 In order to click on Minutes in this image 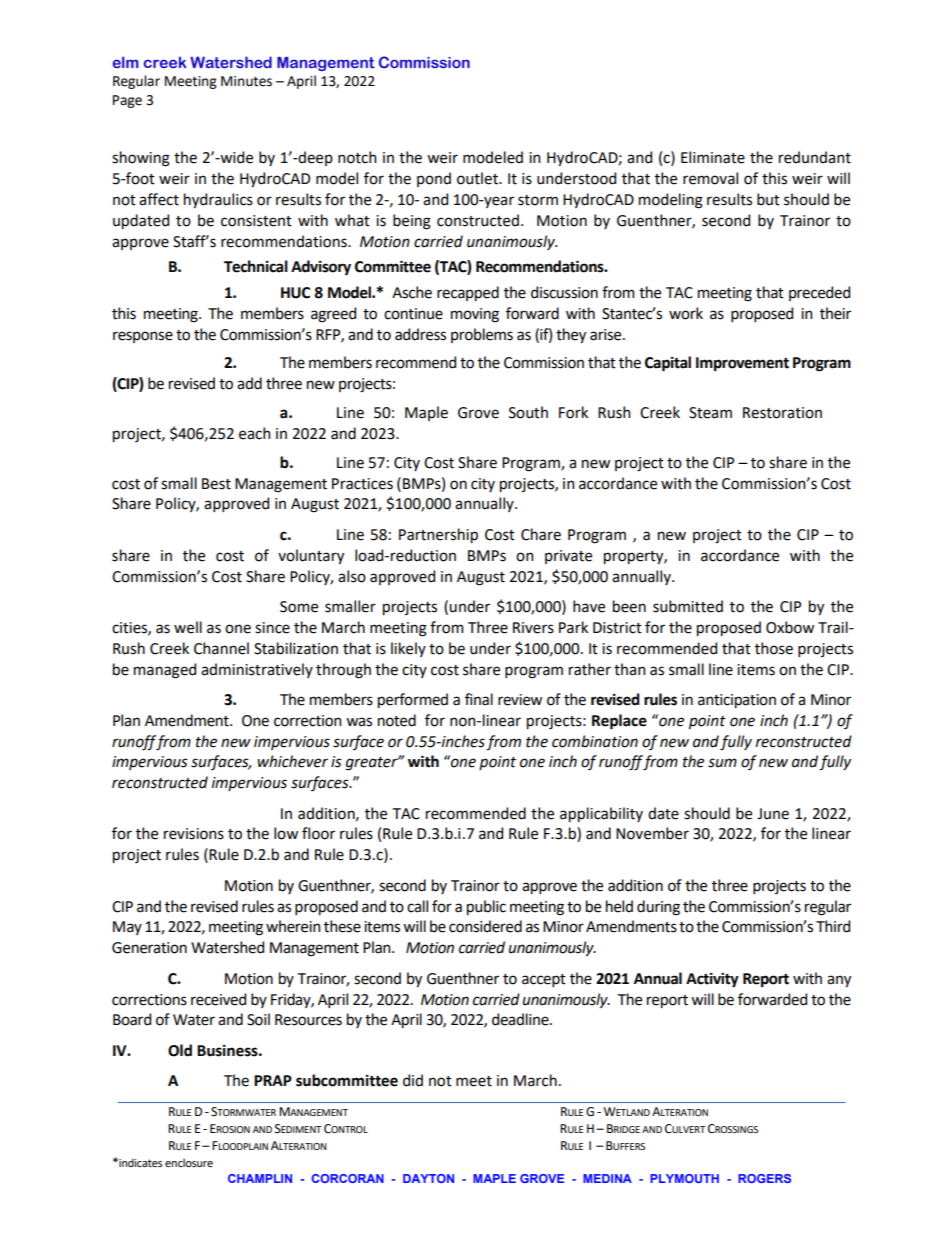, I will do `click(246, 81)`.
